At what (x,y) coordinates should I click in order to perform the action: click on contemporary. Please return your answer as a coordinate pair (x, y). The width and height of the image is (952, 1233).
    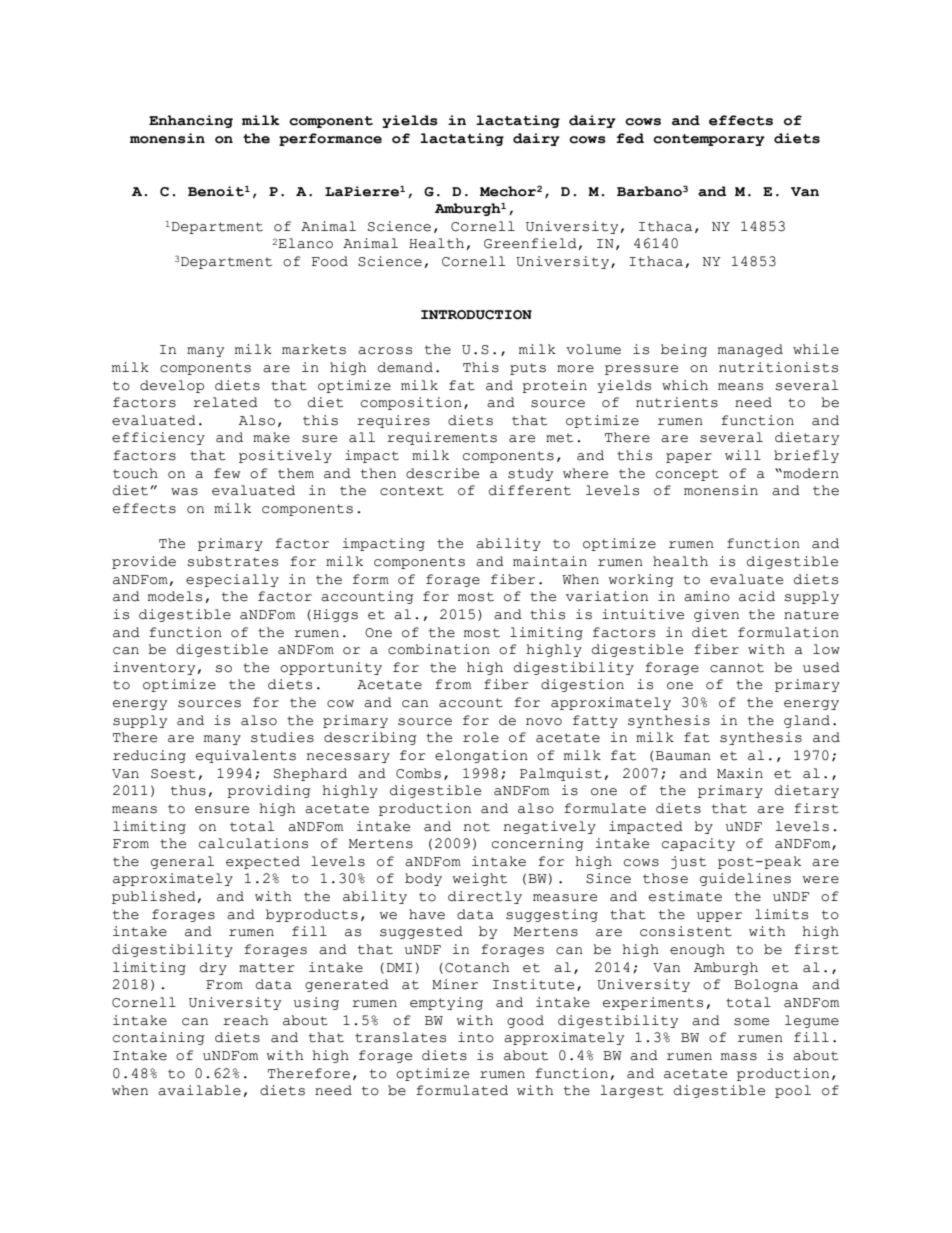
    Looking at the image, I should click on (709, 140).
